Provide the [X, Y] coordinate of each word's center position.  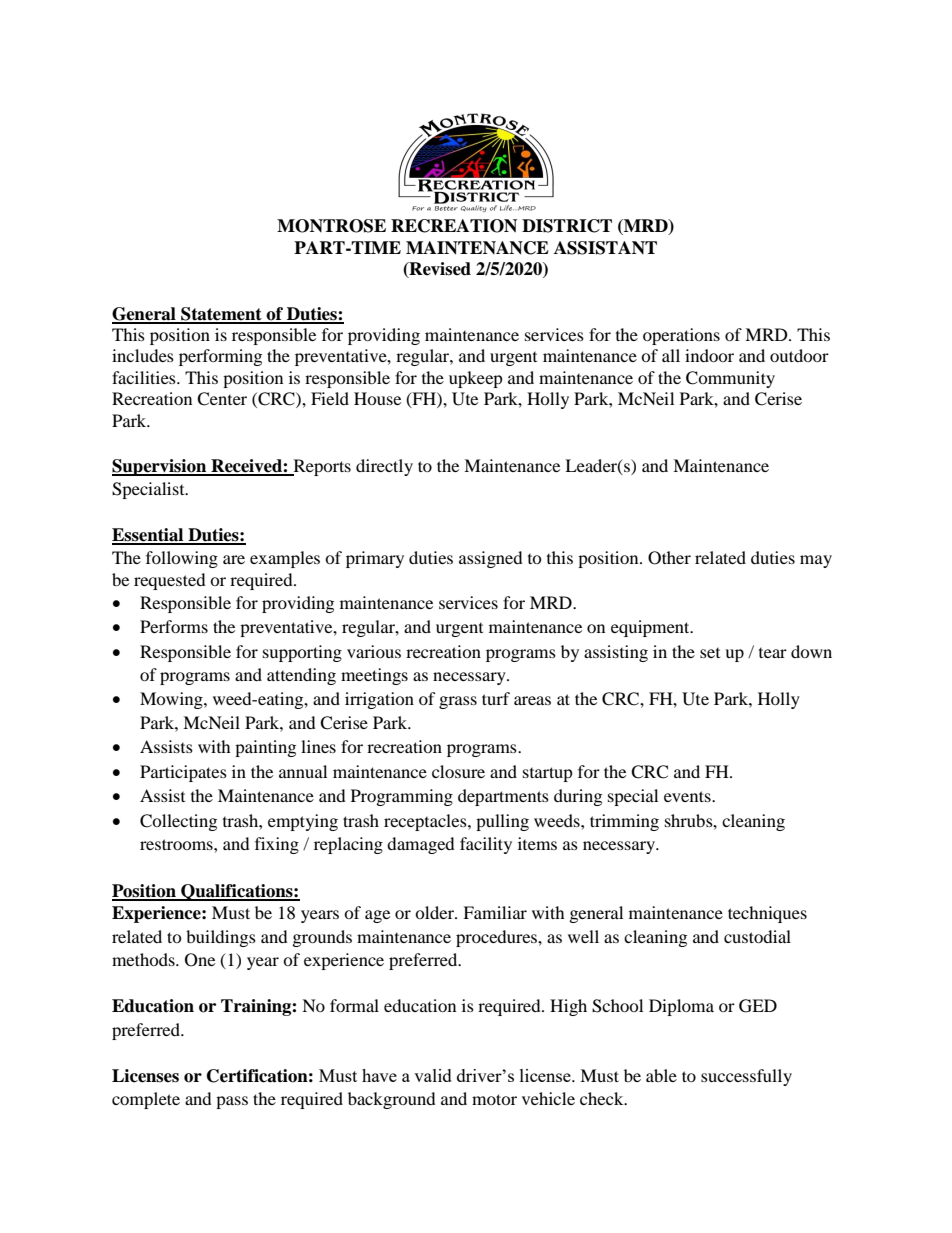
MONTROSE [331, 226]
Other [669, 558]
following [182, 559]
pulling [502, 822]
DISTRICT [567, 226]
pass [232, 1102]
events [688, 796]
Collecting [178, 822]
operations [681, 336]
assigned [491, 559]
